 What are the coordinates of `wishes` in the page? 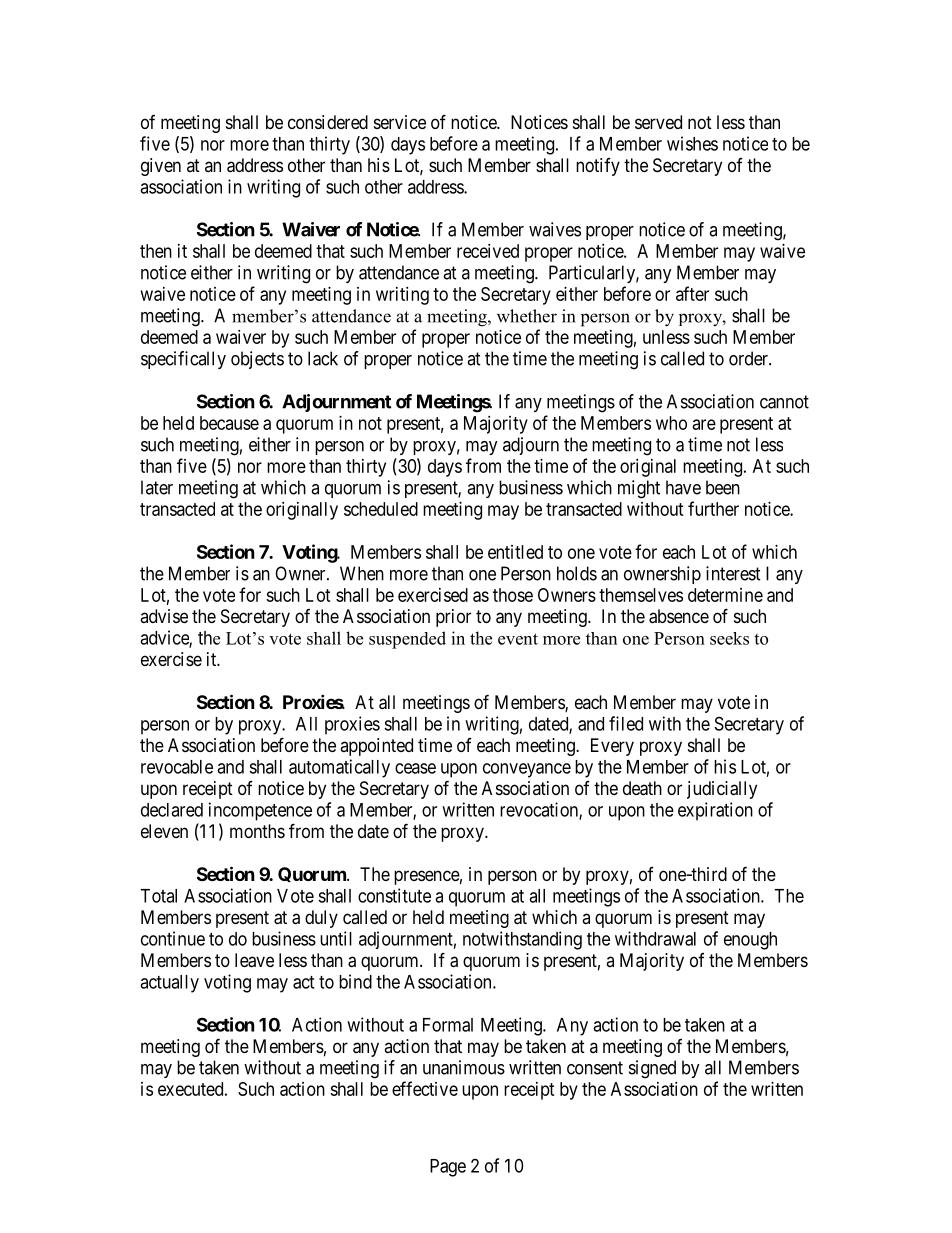 It's located at (692, 143).
